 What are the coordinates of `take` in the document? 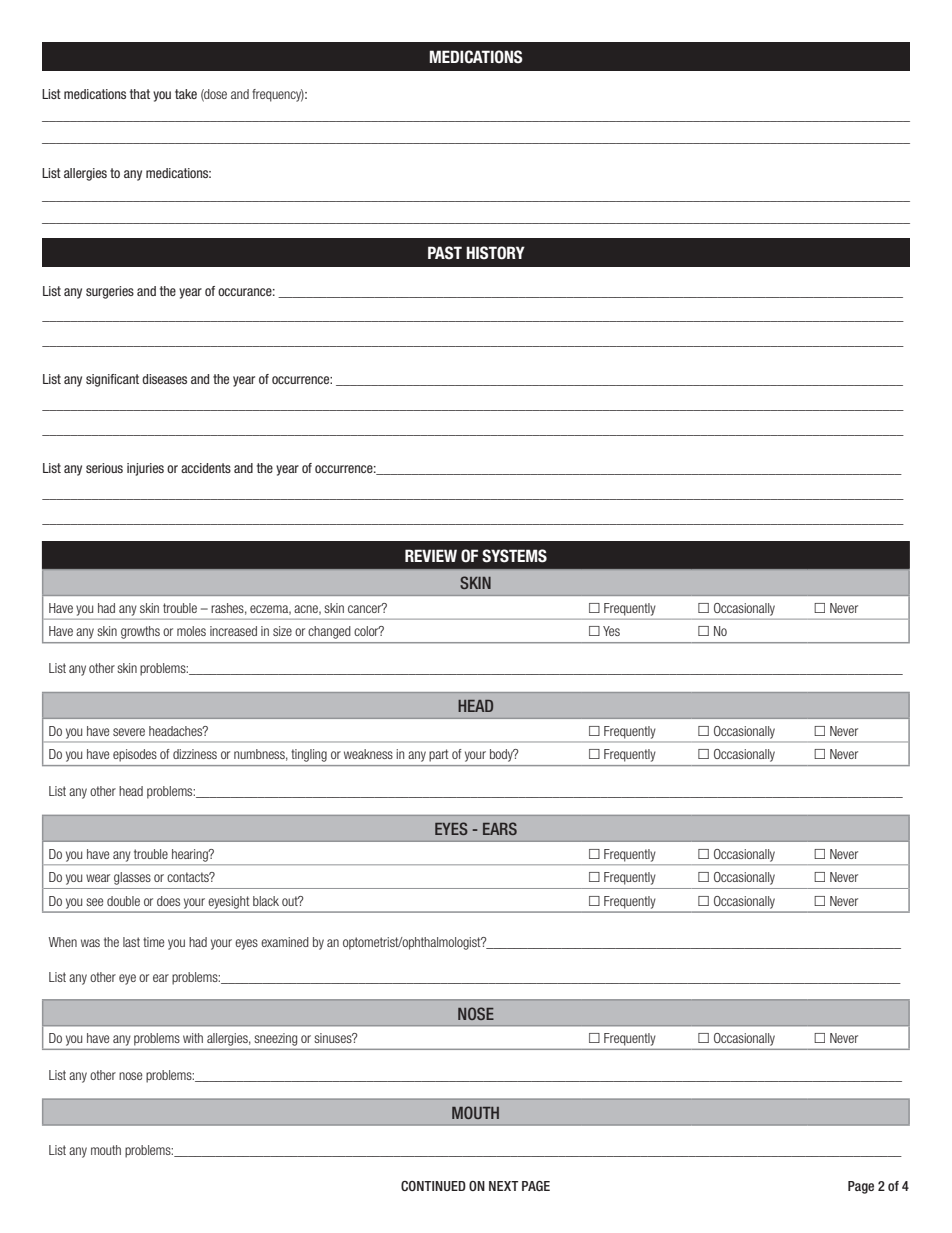 It's located at (186, 94).
